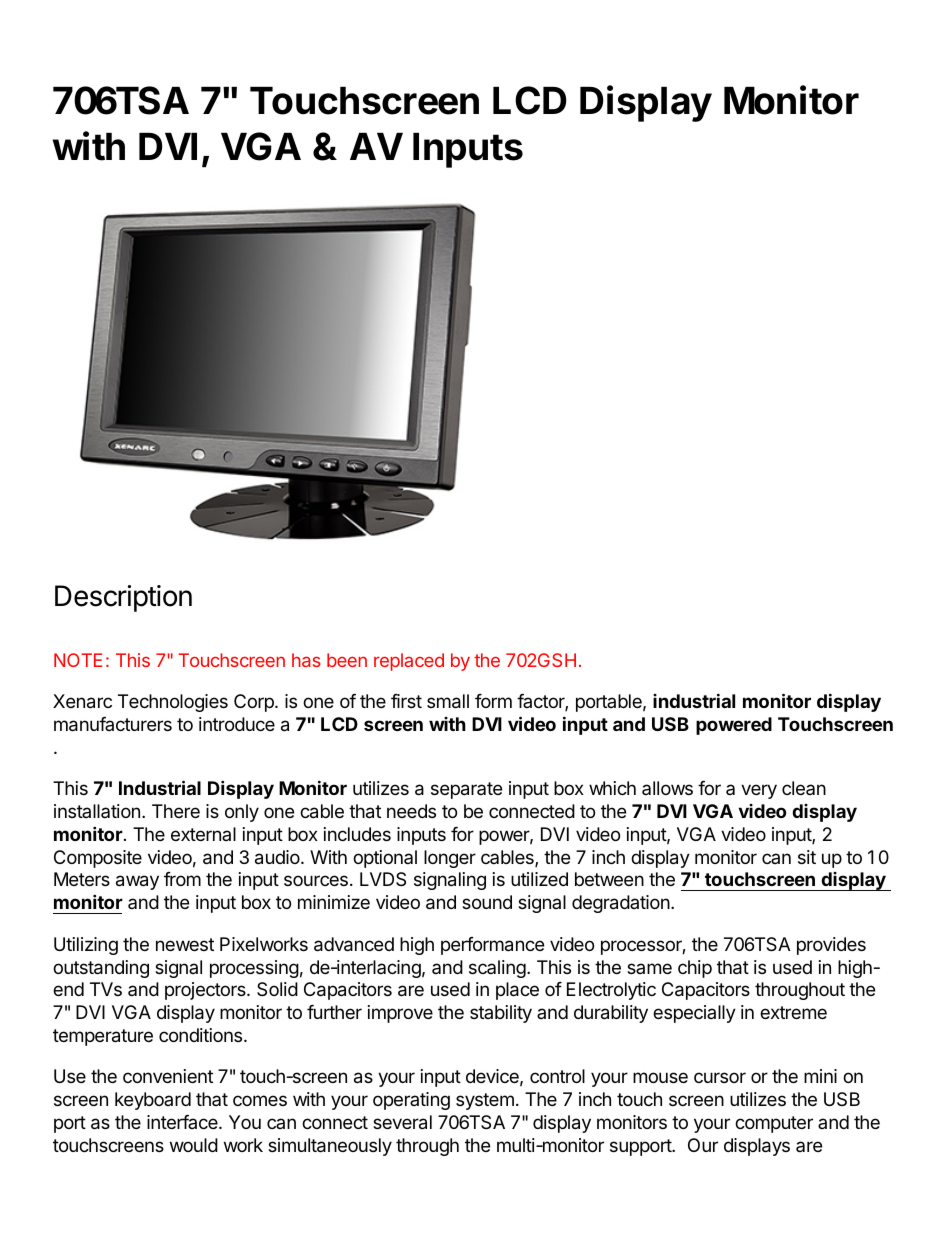 Image resolution: width=952 pixels, height=1233 pixels. Describe the element at coordinates (123, 598) in the screenshot. I see `Description` at that location.
